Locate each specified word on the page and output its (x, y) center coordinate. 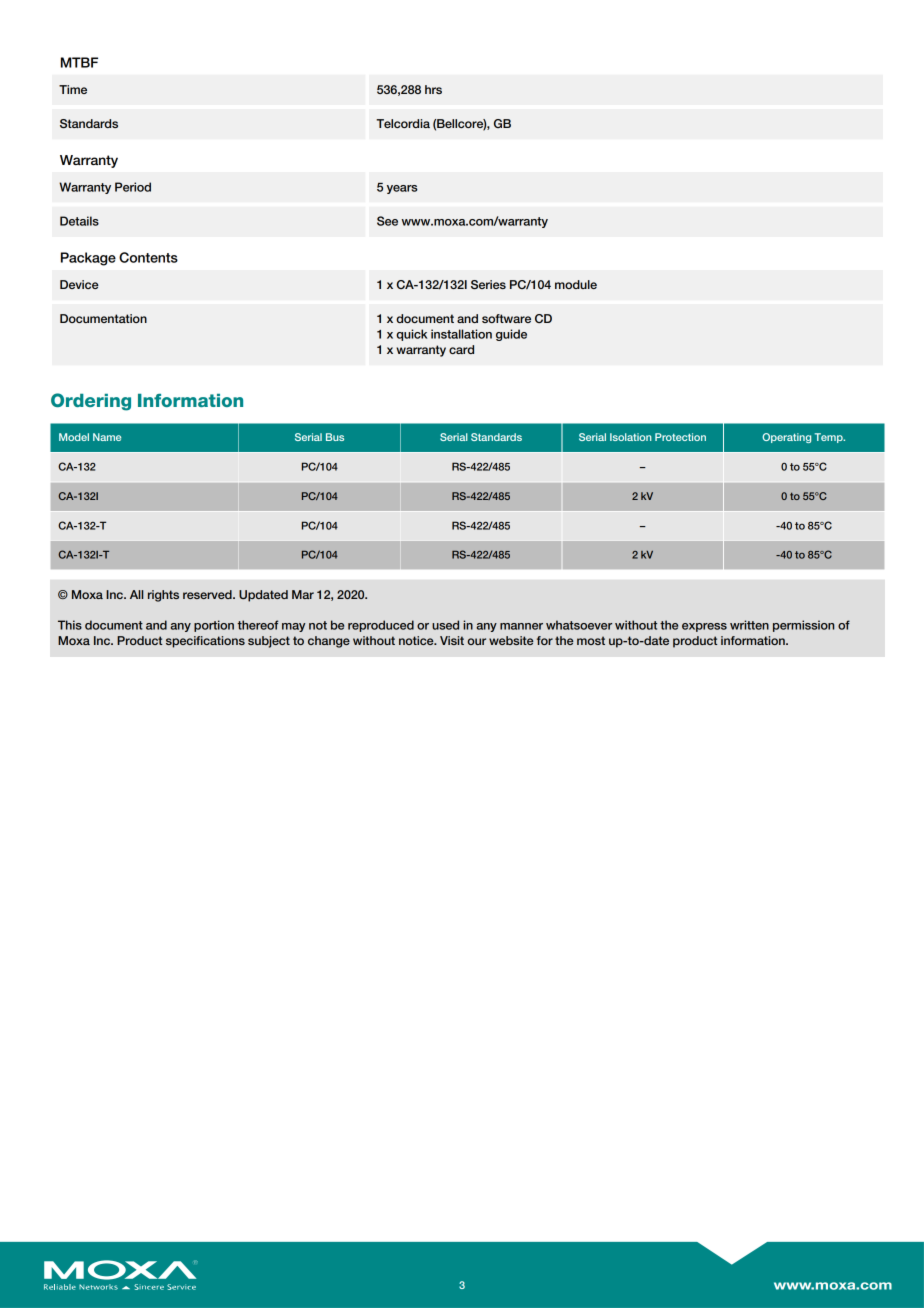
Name (107, 437)
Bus (335, 437)
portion (214, 626)
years (402, 189)
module (576, 284)
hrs (433, 89)
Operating (786, 438)
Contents (148, 257)
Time (73, 89)
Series (488, 285)
